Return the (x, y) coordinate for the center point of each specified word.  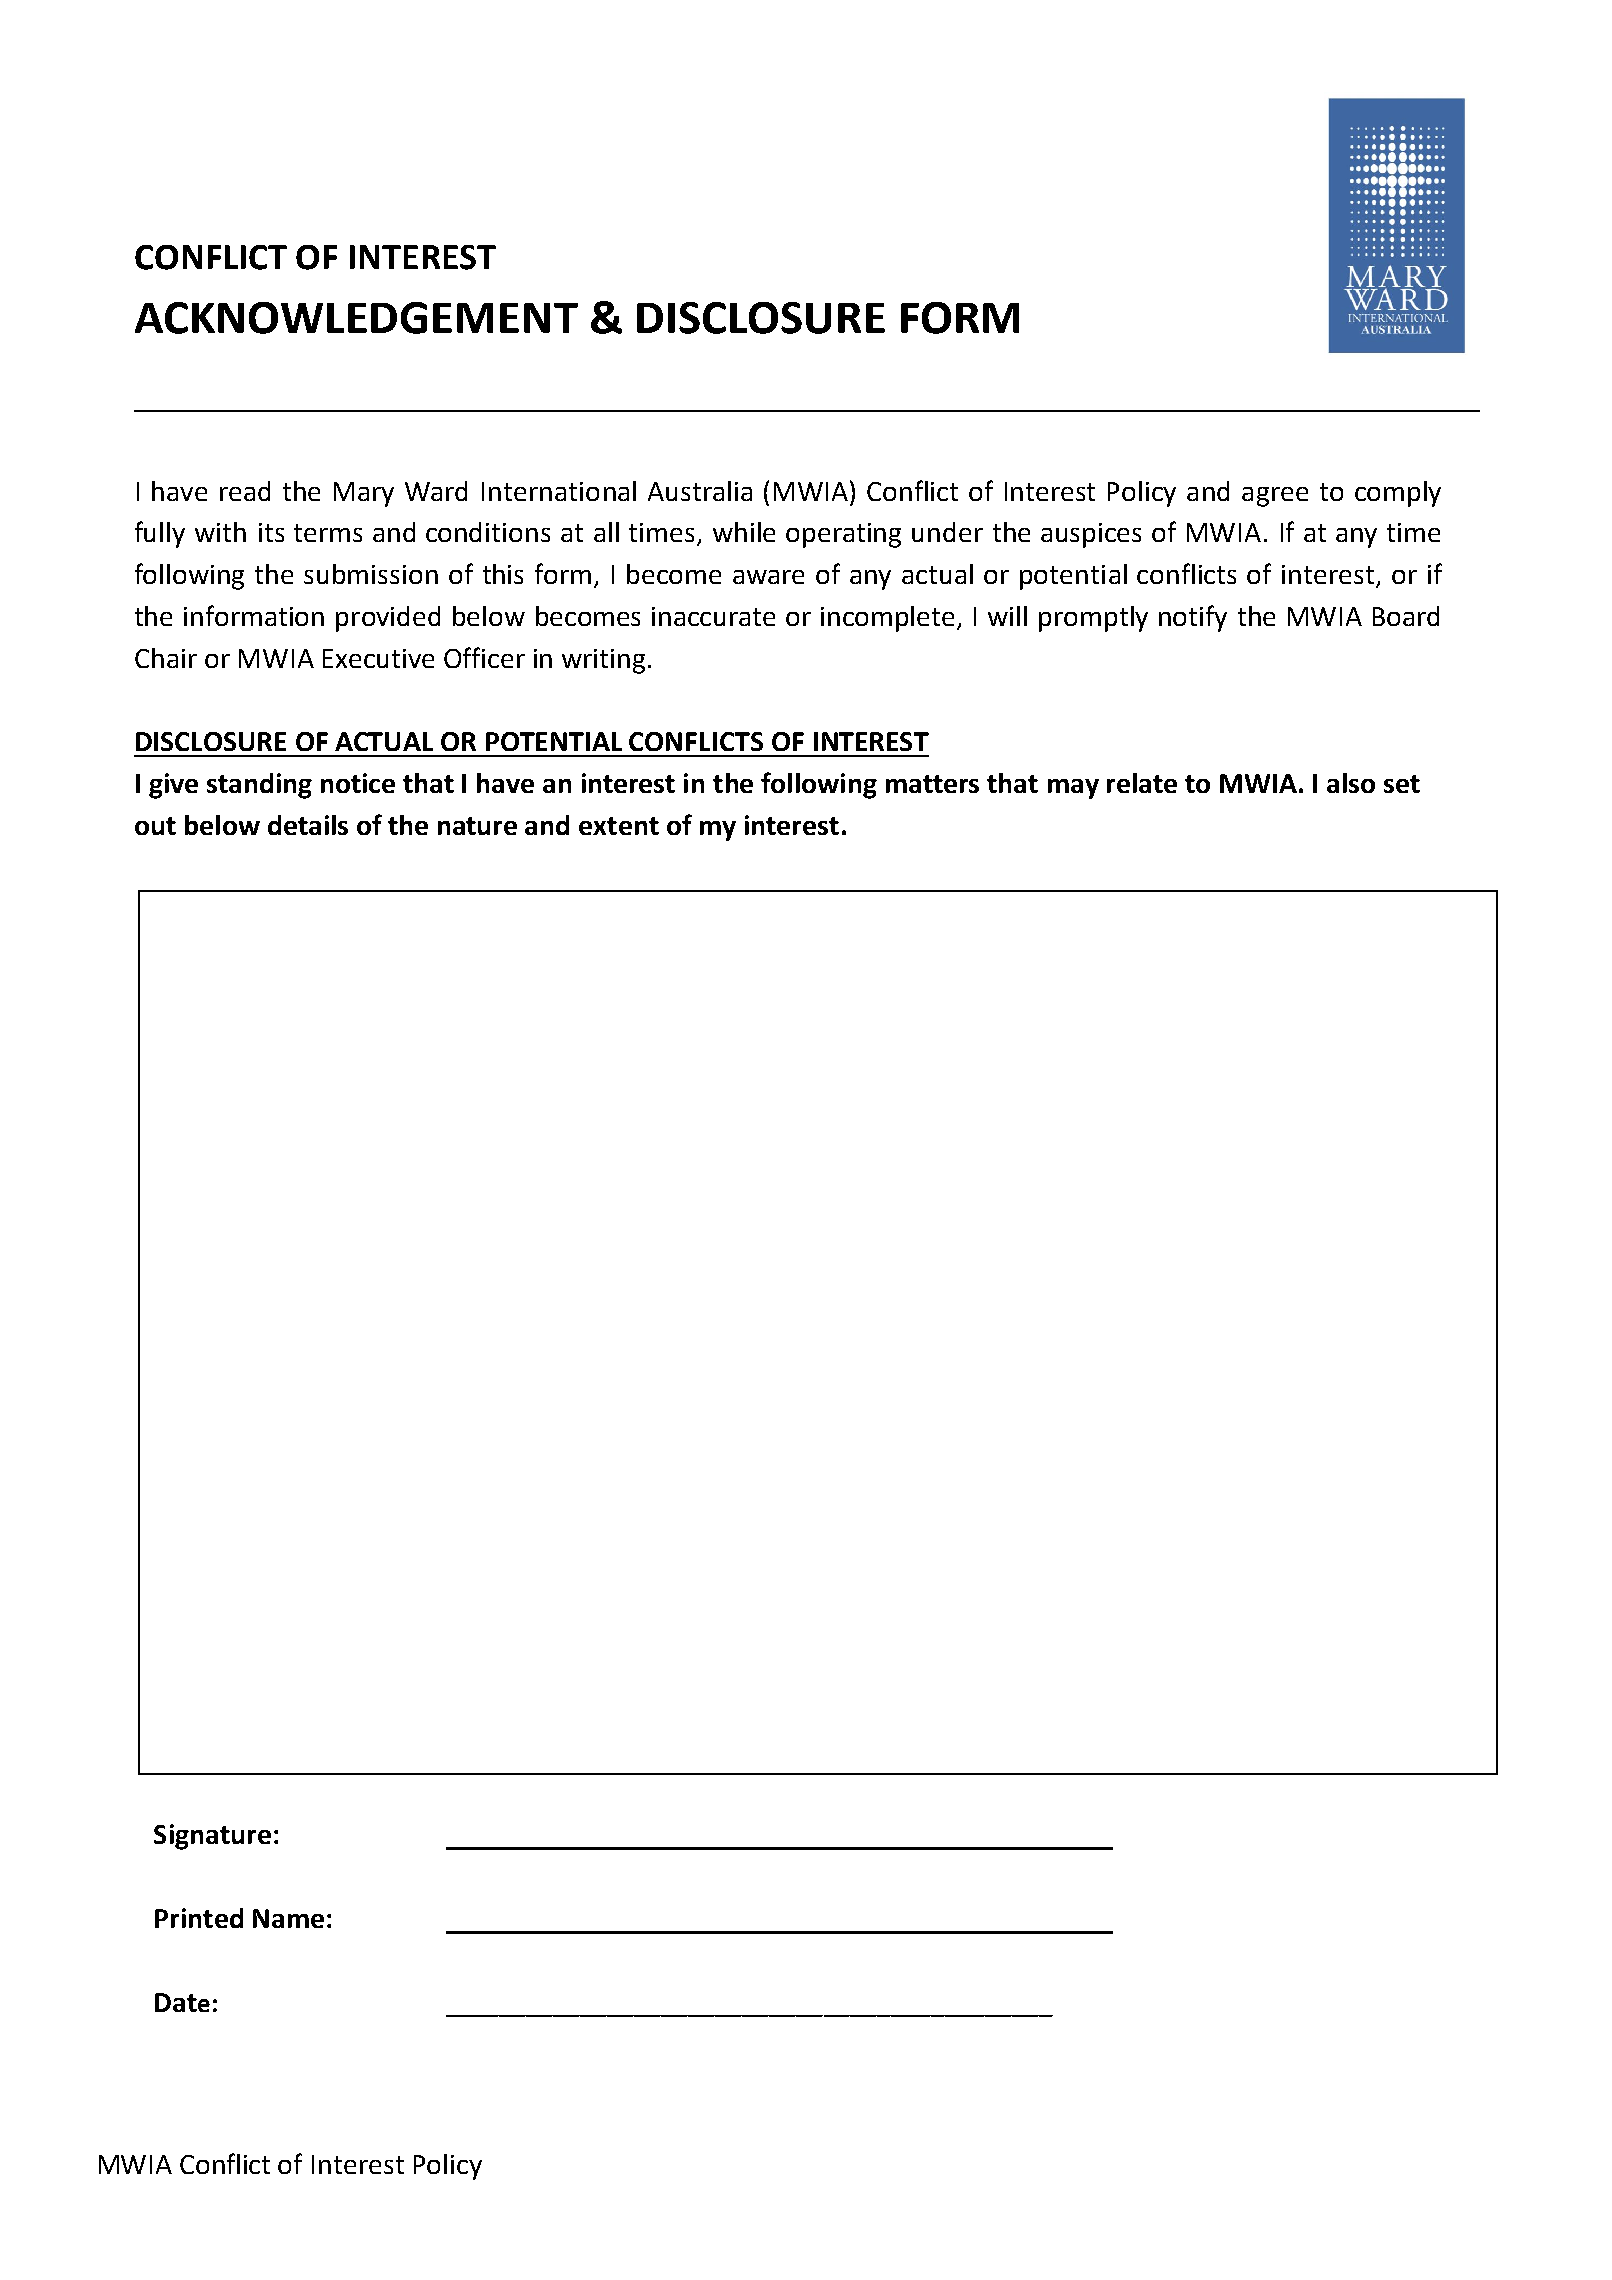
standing (259, 786)
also (1351, 783)
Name (288, 1918)
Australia (700, 491)
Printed (199, 1918)
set (1402, 784)
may (1073, 789)
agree (1275, 497)
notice (358, 783)
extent (619, 826)
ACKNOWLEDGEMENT (356, 318)
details (308, 825)
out (155, 826)
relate (1142, 783)
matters (932, 784)
